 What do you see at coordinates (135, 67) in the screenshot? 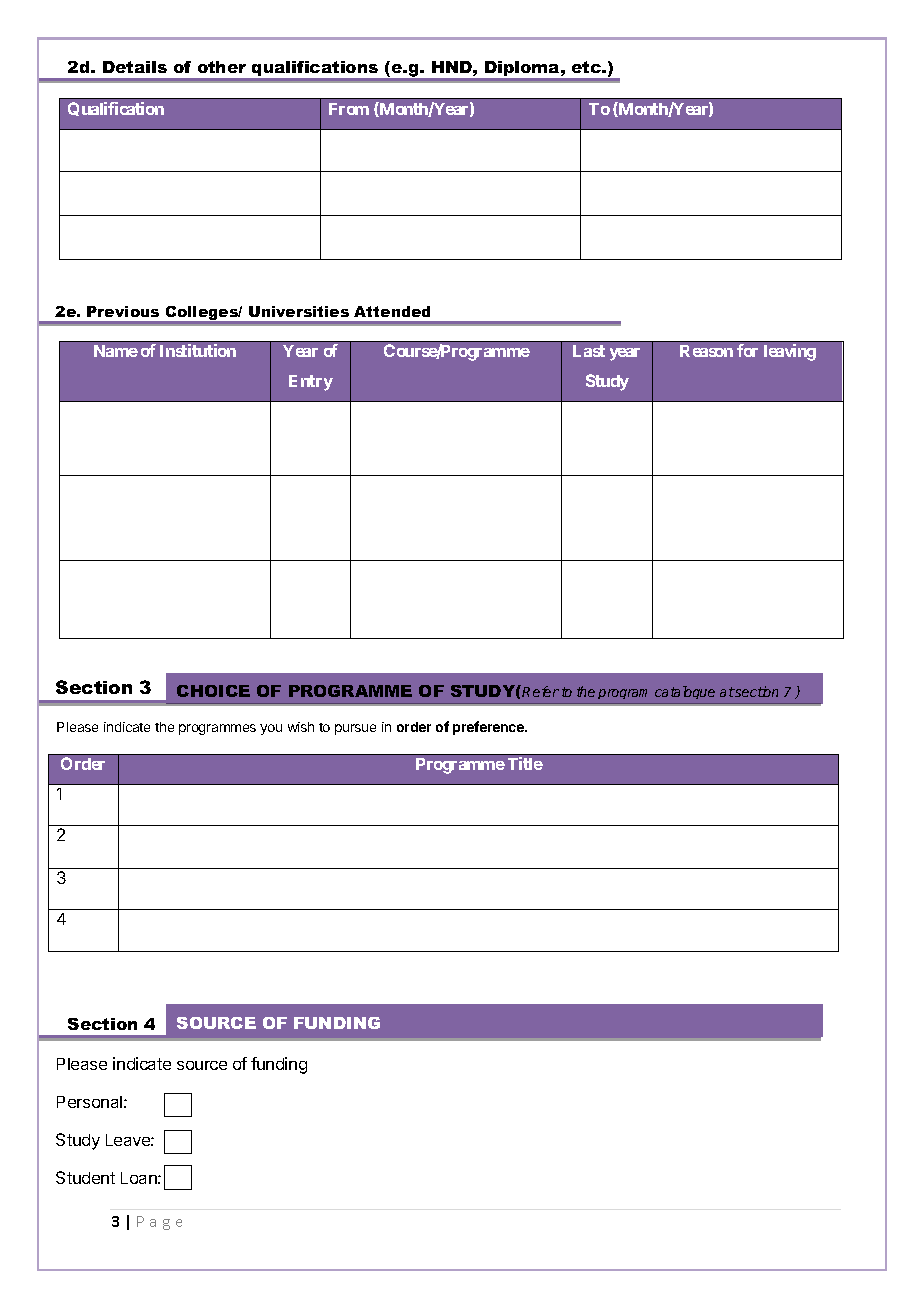
I see `Details` at bounding box center [135, 67].
